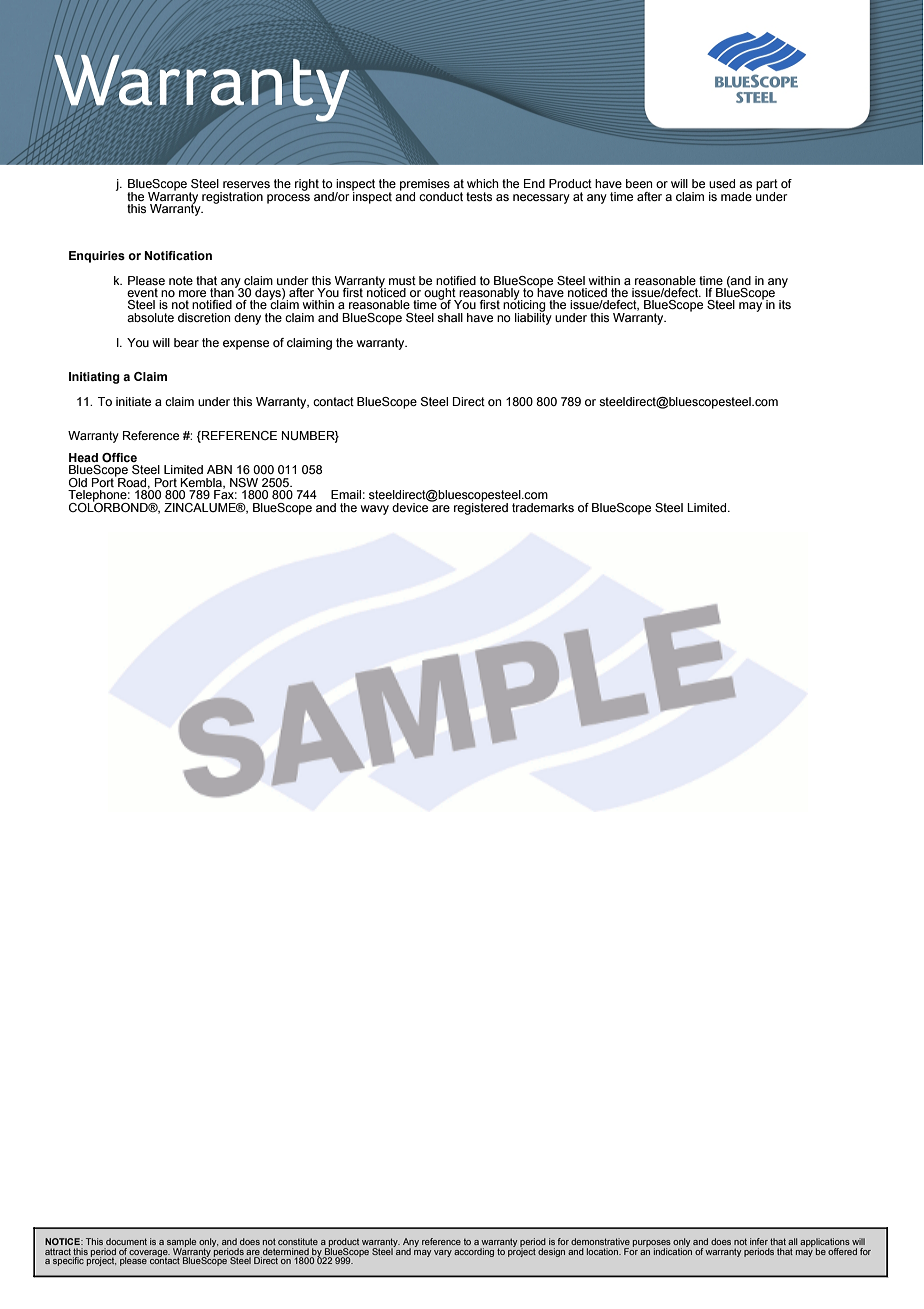 Image resolution: width=924 pixels, height=1309 pixels. I want to click on vary, so click(443, 1253).
